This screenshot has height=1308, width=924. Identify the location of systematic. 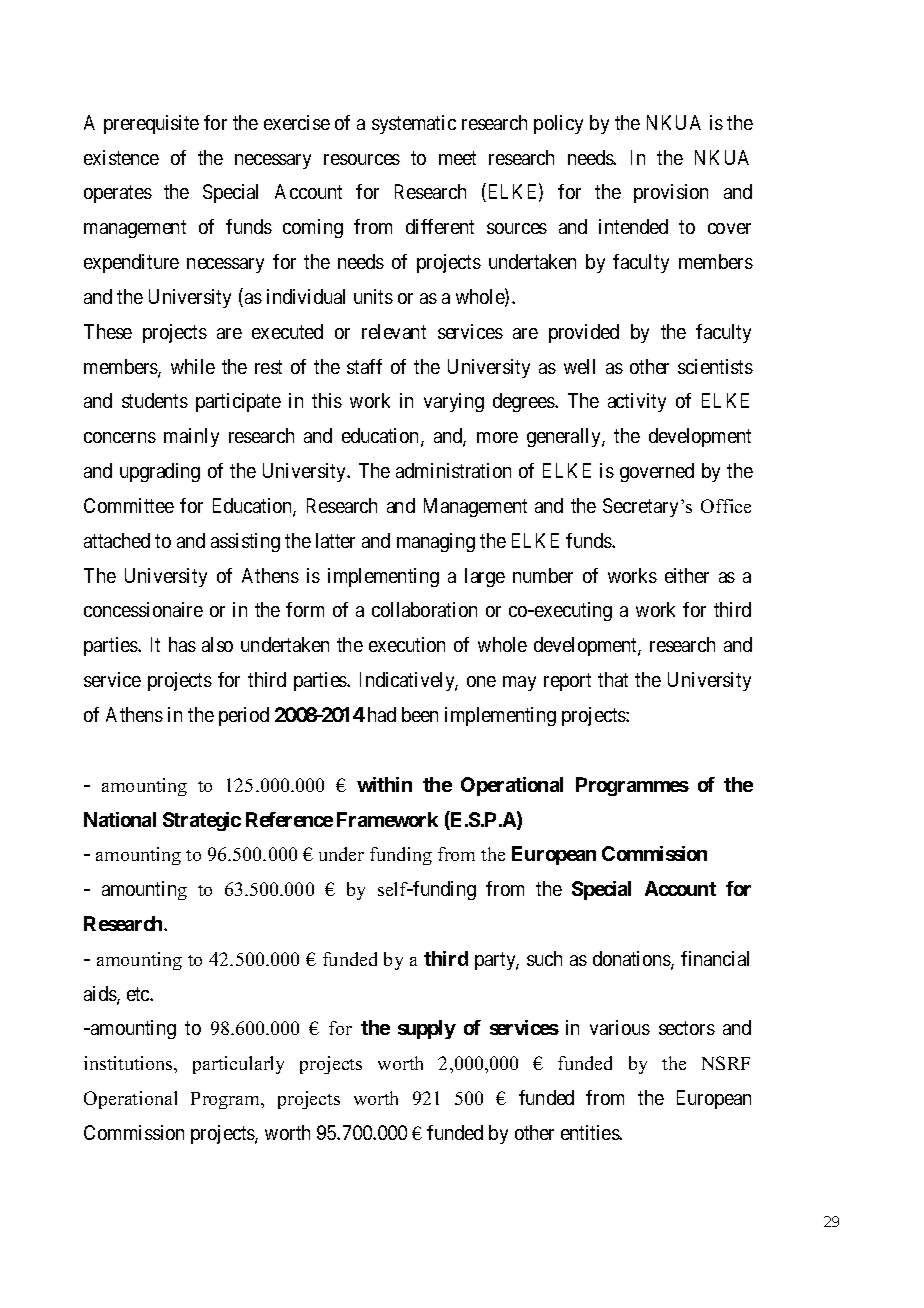
(414, 124).
